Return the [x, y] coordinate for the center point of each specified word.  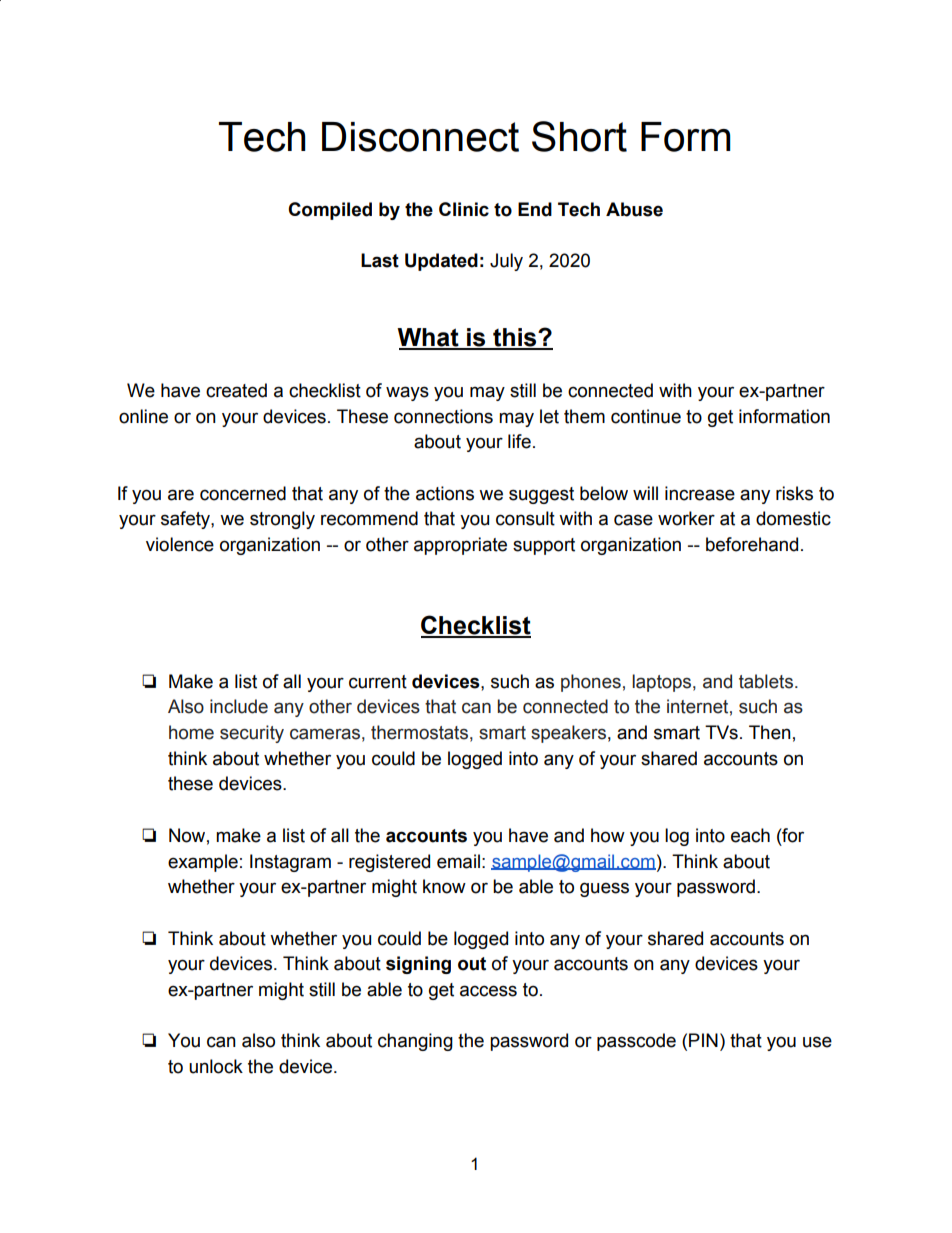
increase [700, 493]
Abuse [634, 209]
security [252, 734]
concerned [243, 493]
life [519, 441]
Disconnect [420, 137]
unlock [216, 1066]
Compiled [330, 211]
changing [415, 1042]
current [378, 682]
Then [770, 732]
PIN [703, 1040]
